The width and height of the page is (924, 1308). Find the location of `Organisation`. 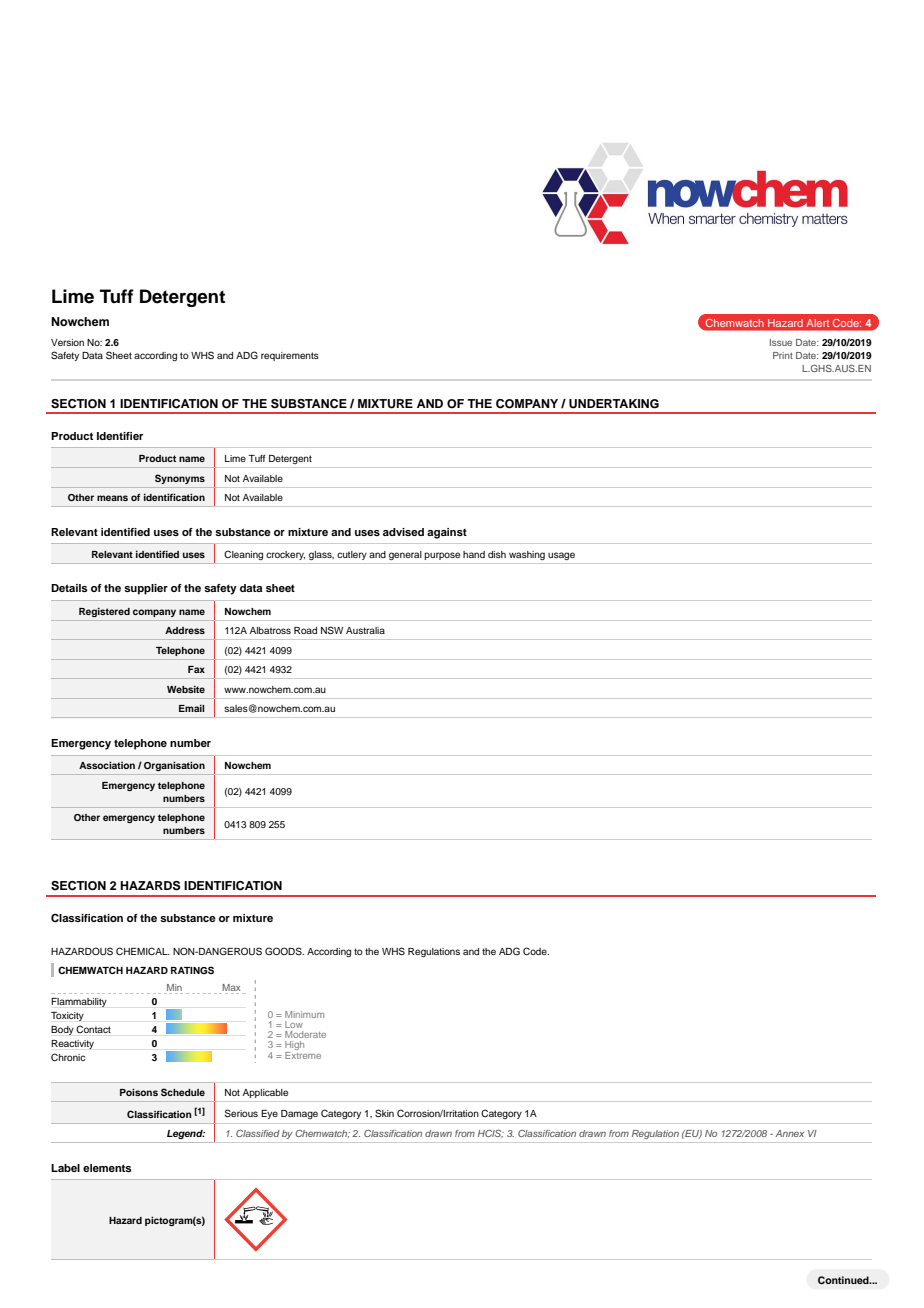

Organisation is located at coordinates (174, 766).
